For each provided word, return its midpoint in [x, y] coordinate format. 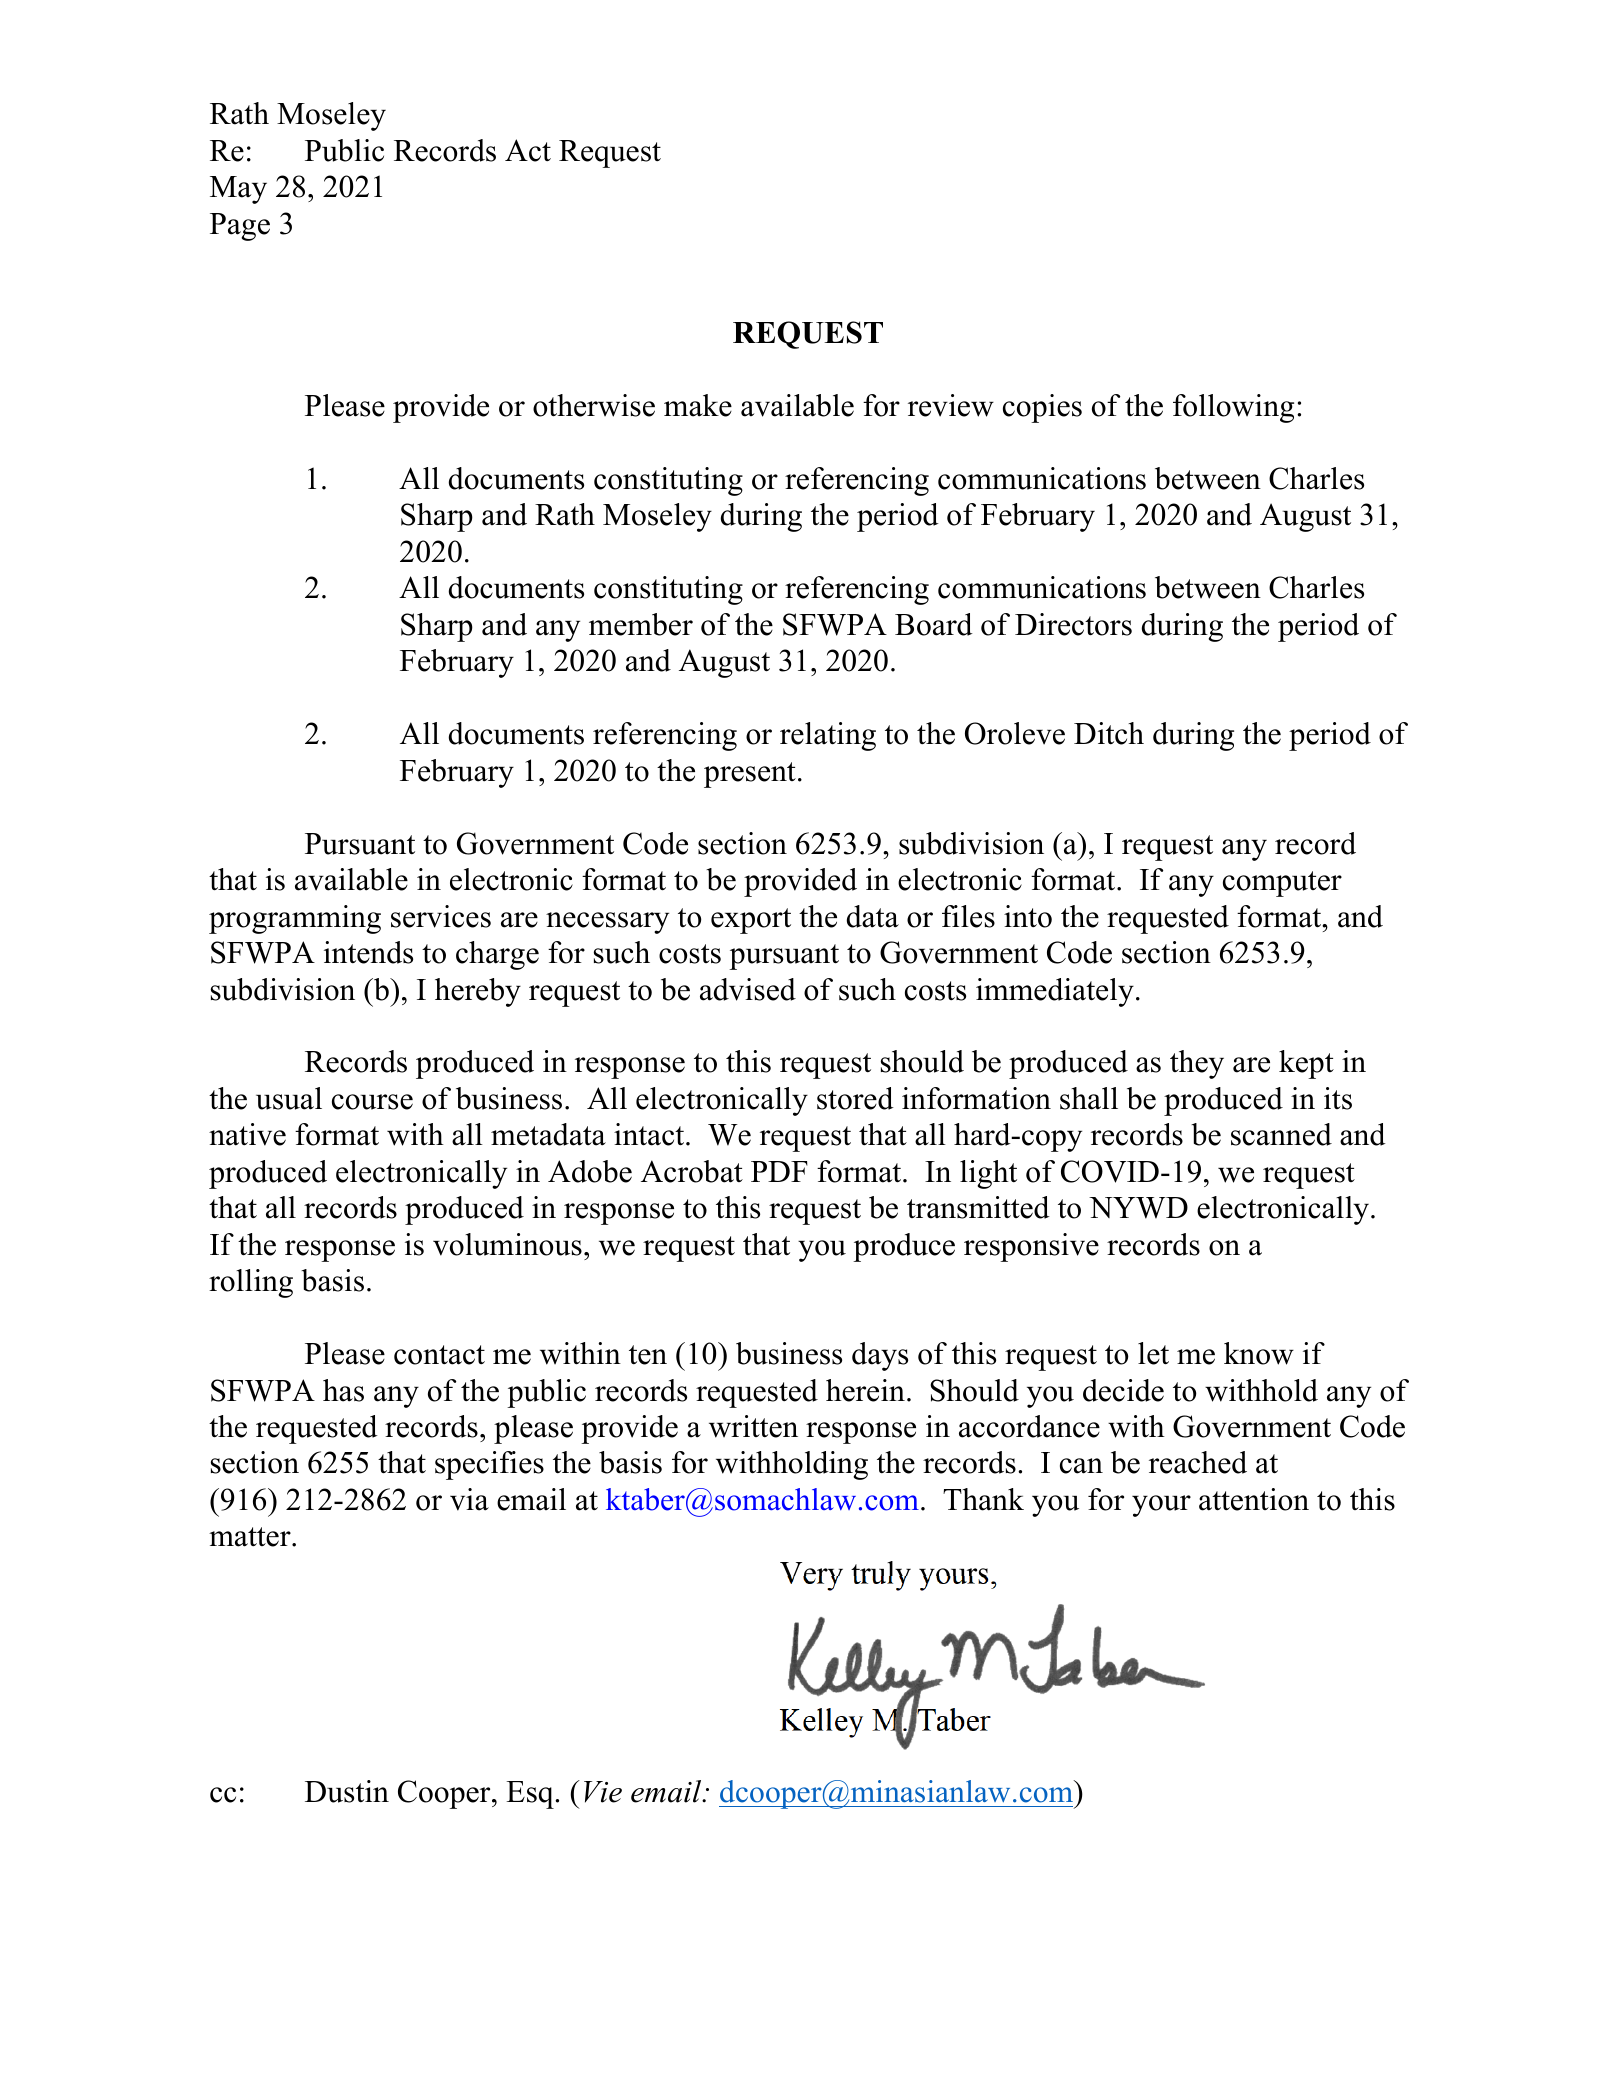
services [441, 916]
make [698, 405]
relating [828, 736]
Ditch [1109, 733]
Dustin [347, 1791]
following [1233, 408]
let [1153, 1353]
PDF [779, 1171]
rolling [251, 1283]
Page [240, 227]
